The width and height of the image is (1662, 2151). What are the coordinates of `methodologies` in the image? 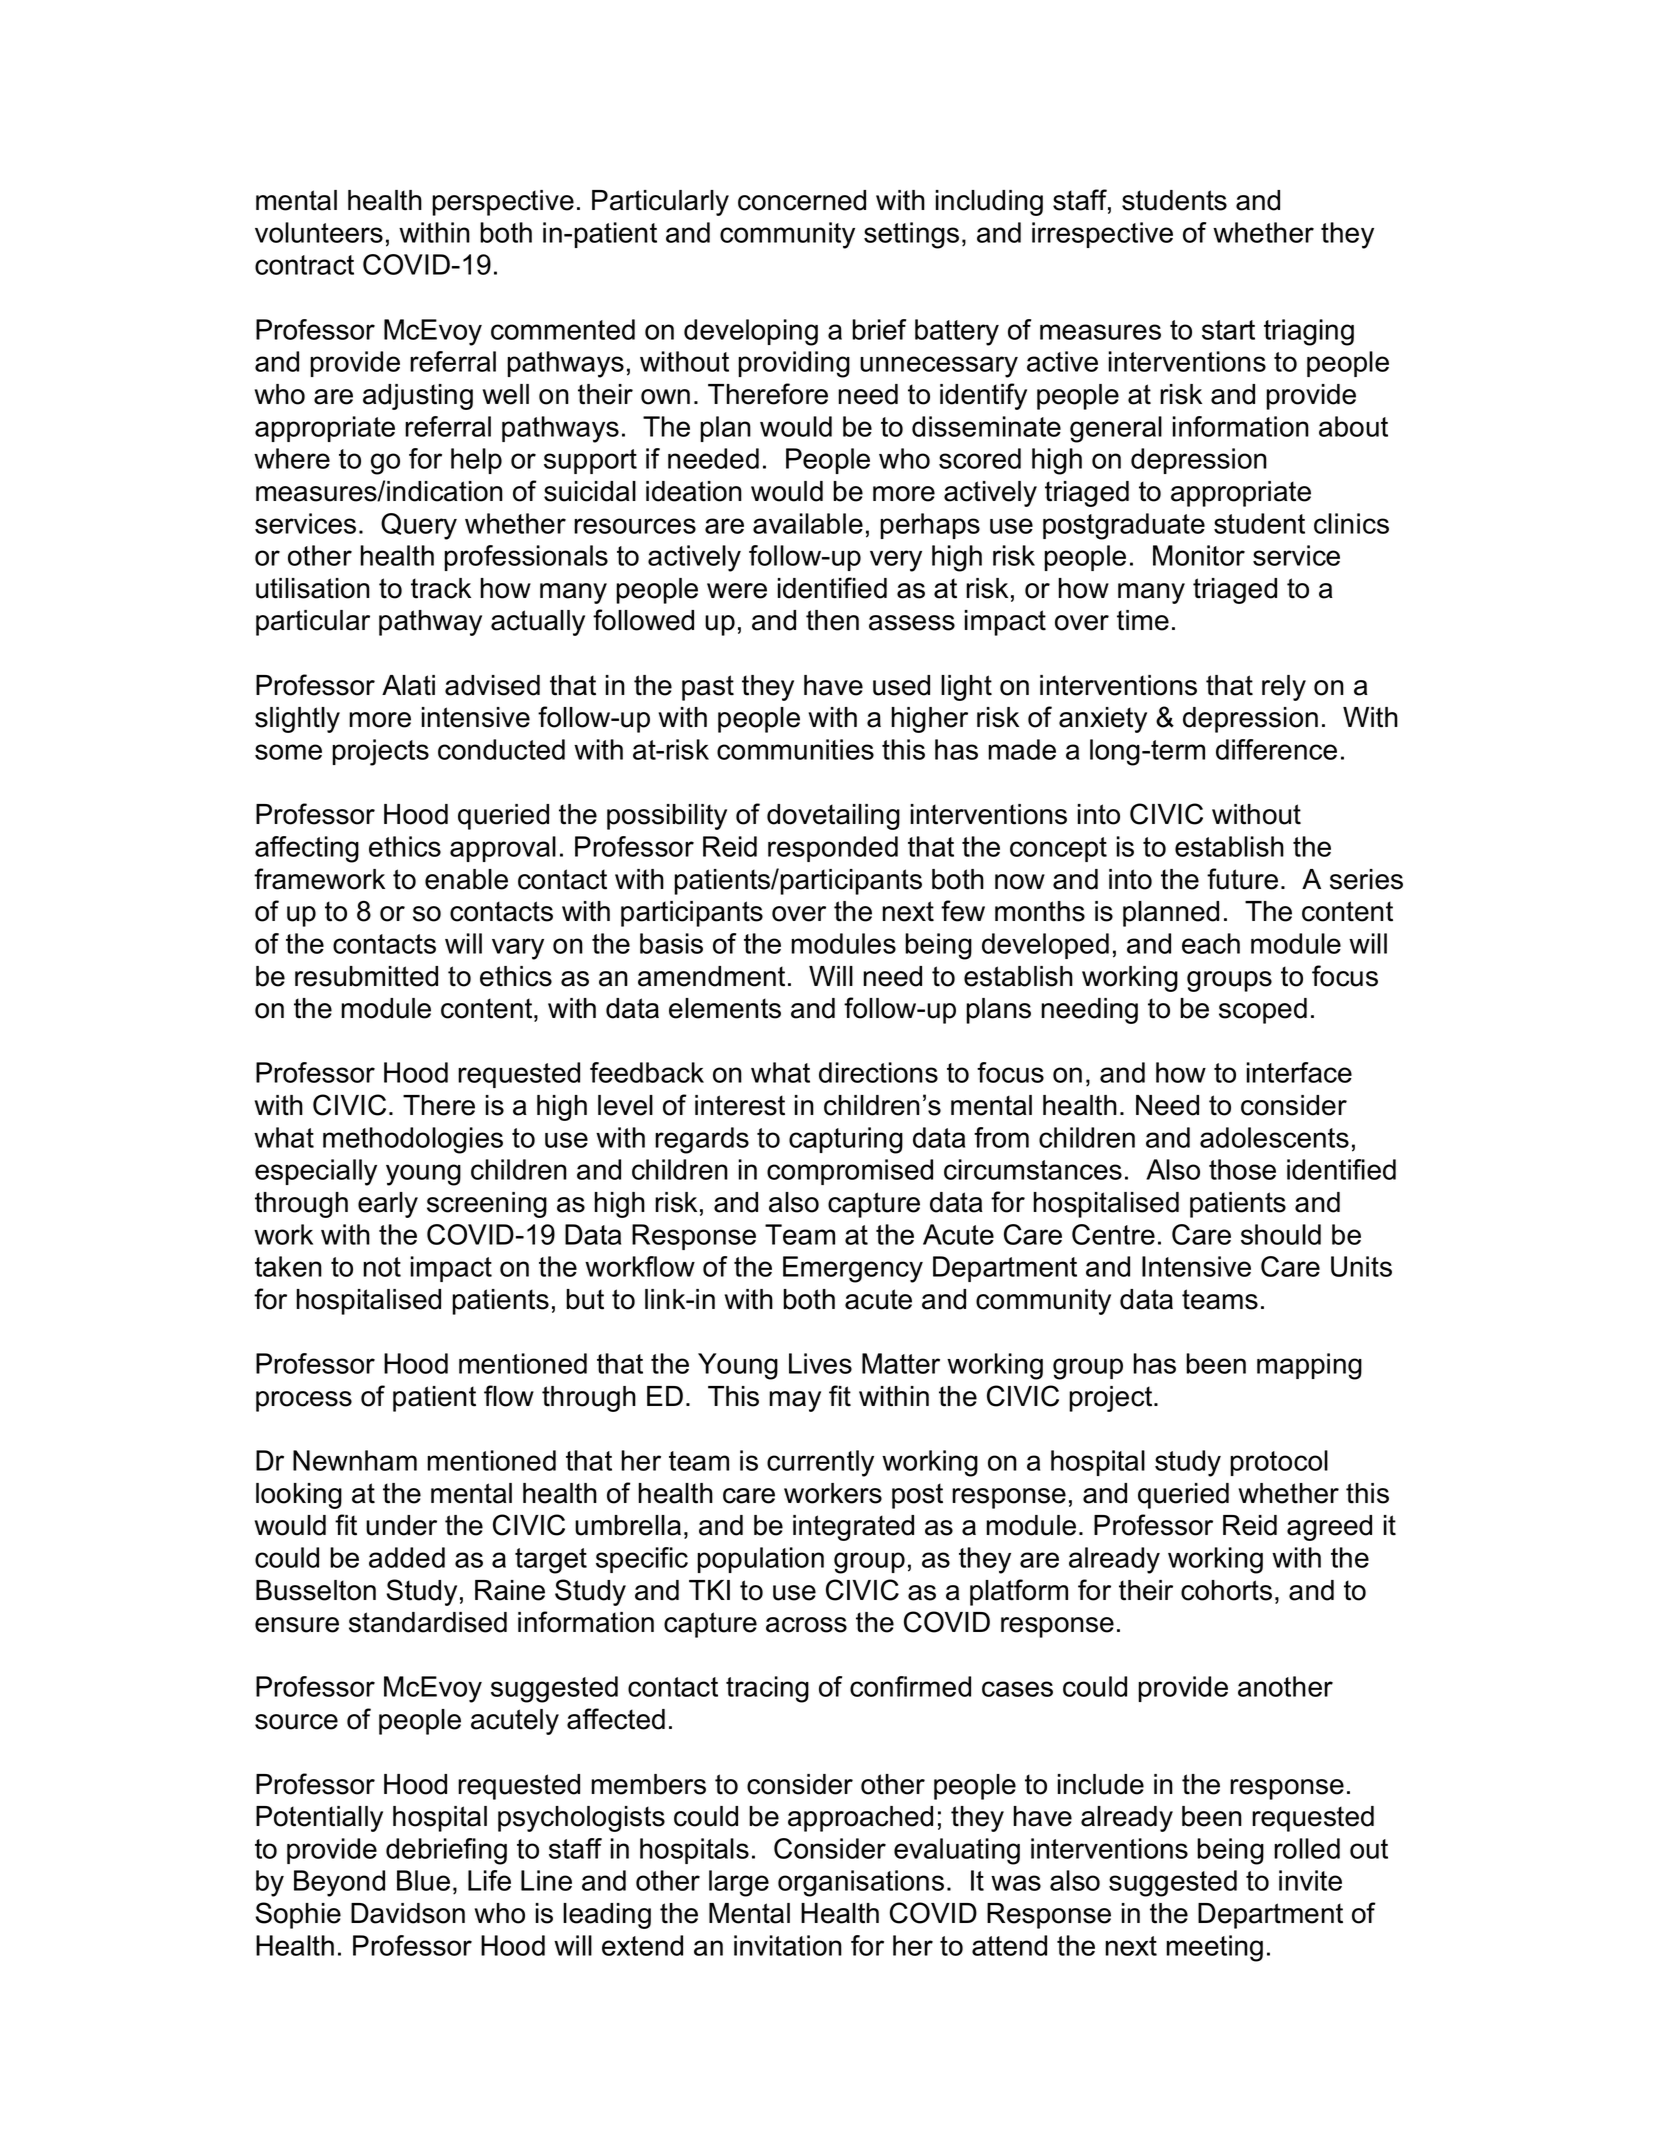 It's located at (413, 1140).
